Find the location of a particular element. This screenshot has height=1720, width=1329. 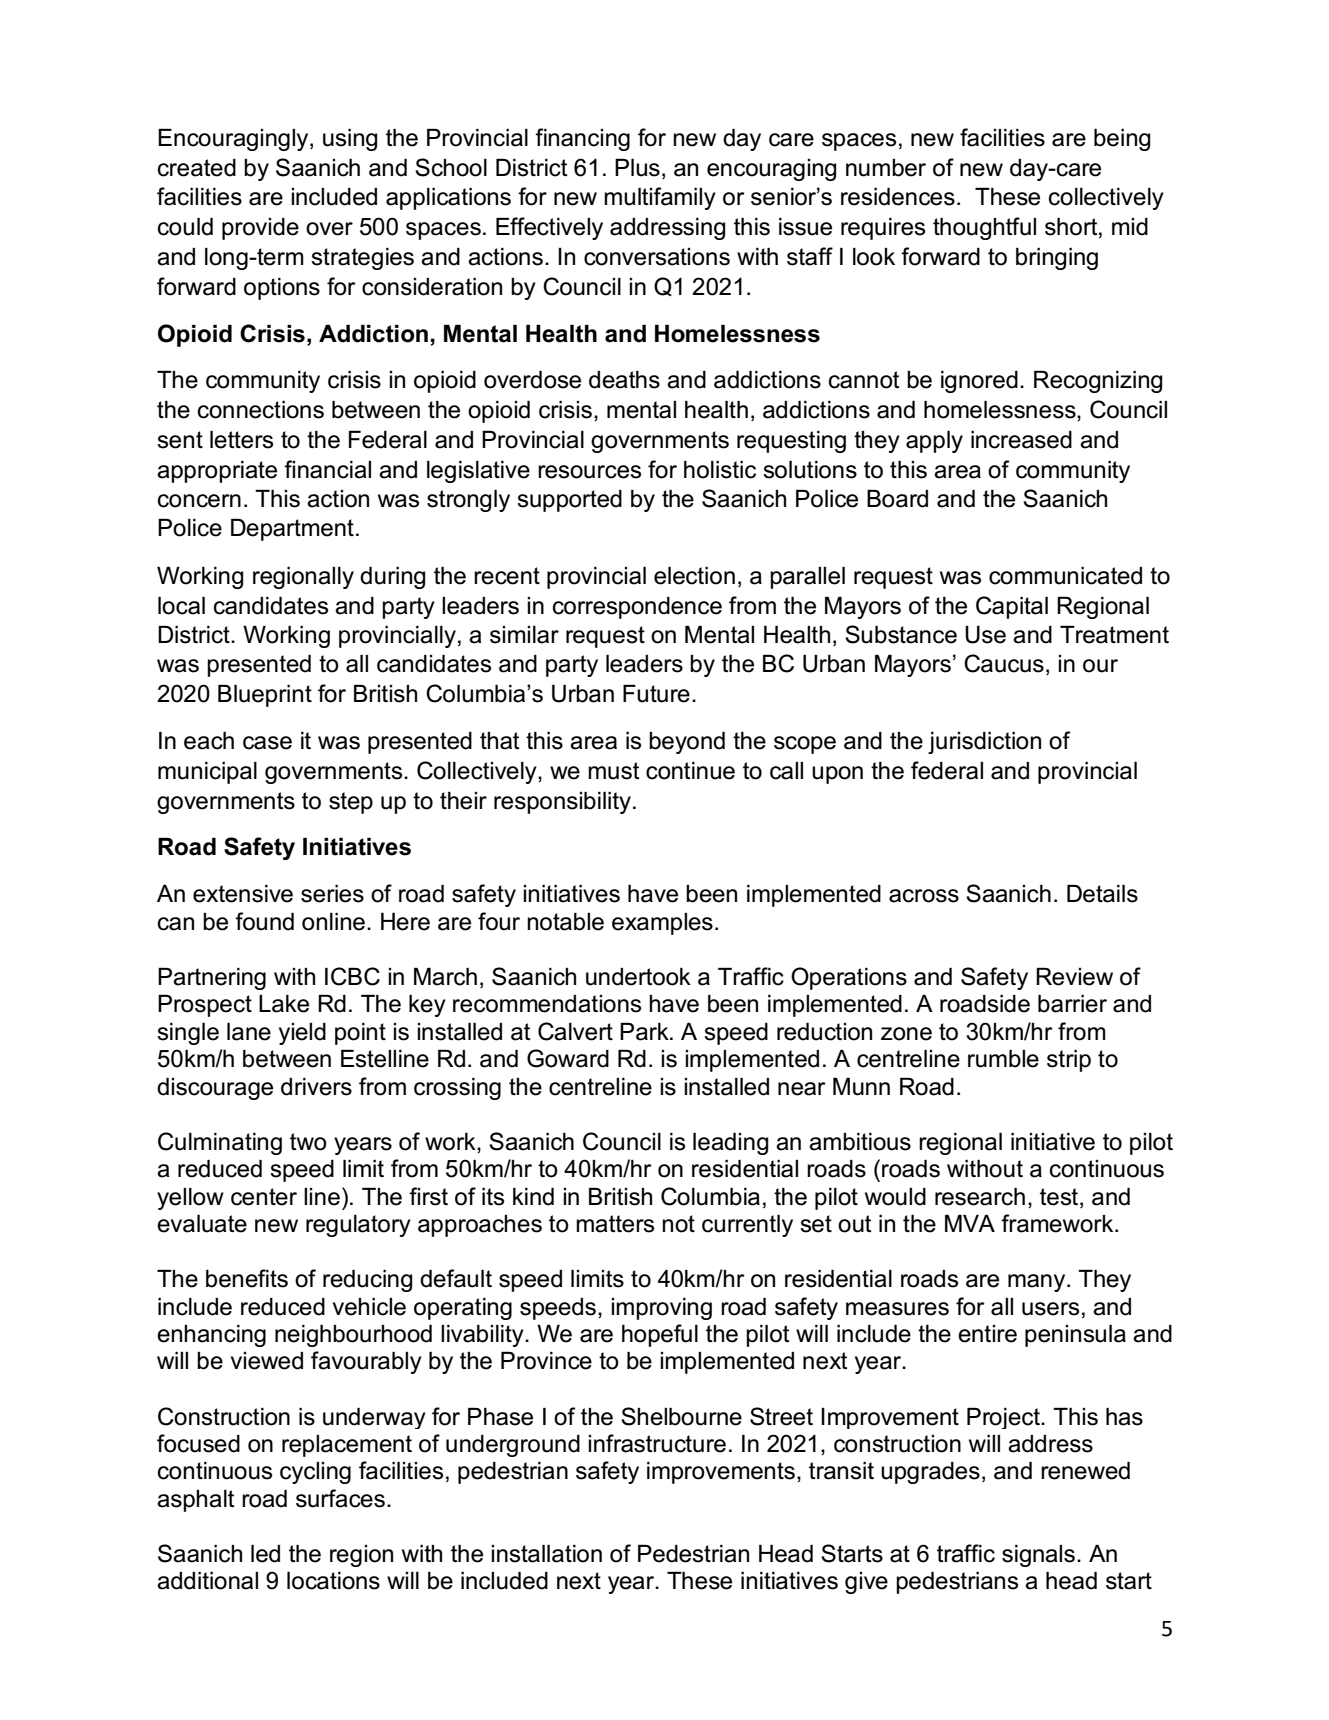

Department is located at coordinates (292, 530).
